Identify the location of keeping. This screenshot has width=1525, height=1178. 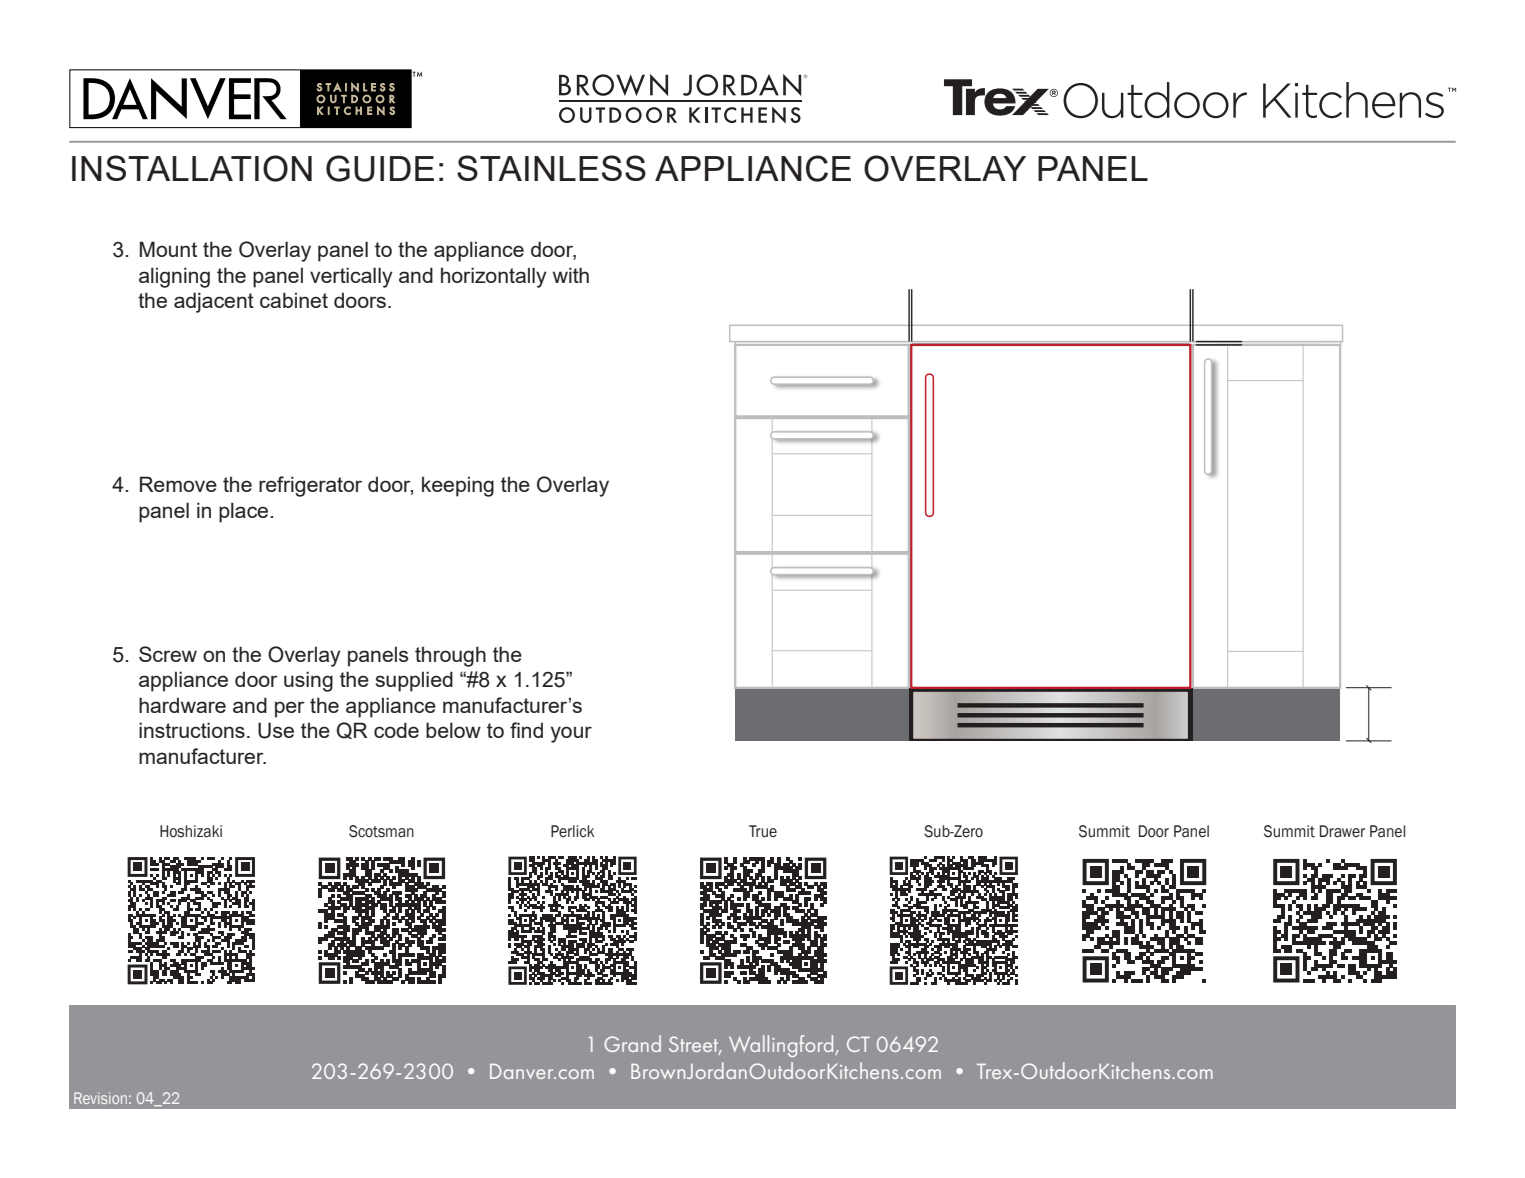
(458, 487).
